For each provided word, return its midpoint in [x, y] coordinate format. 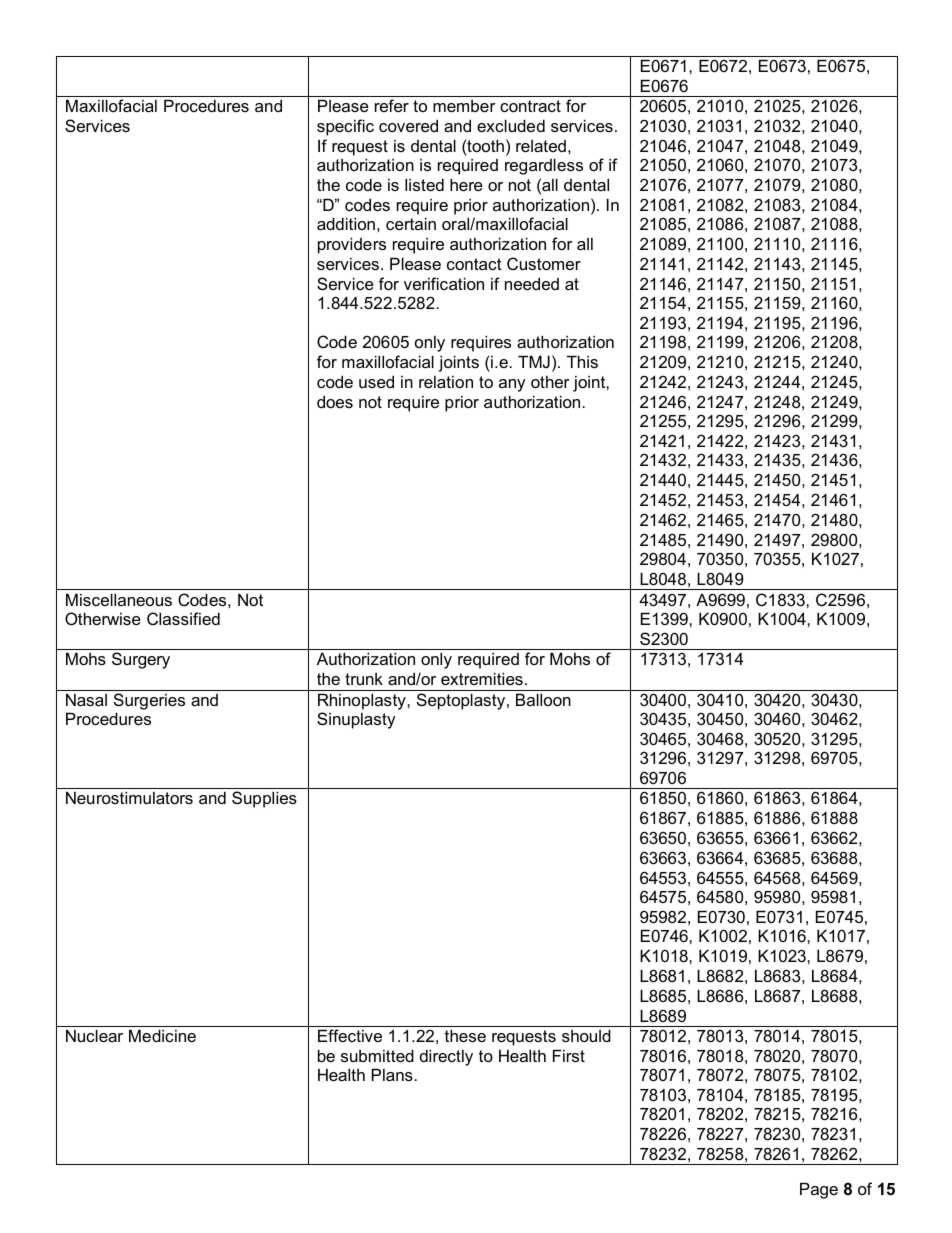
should [586, 1035]
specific [345, 127]
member [464, 106]
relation [446, 382]
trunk [364, 679]
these [465, 1035]
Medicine [162, 1035]
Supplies [264, 799]
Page [819, 1190]
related [541, 146]
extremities [482, 678]
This [582, 361]
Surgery [141, 660]
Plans [393, 1074]
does [335, 401]
